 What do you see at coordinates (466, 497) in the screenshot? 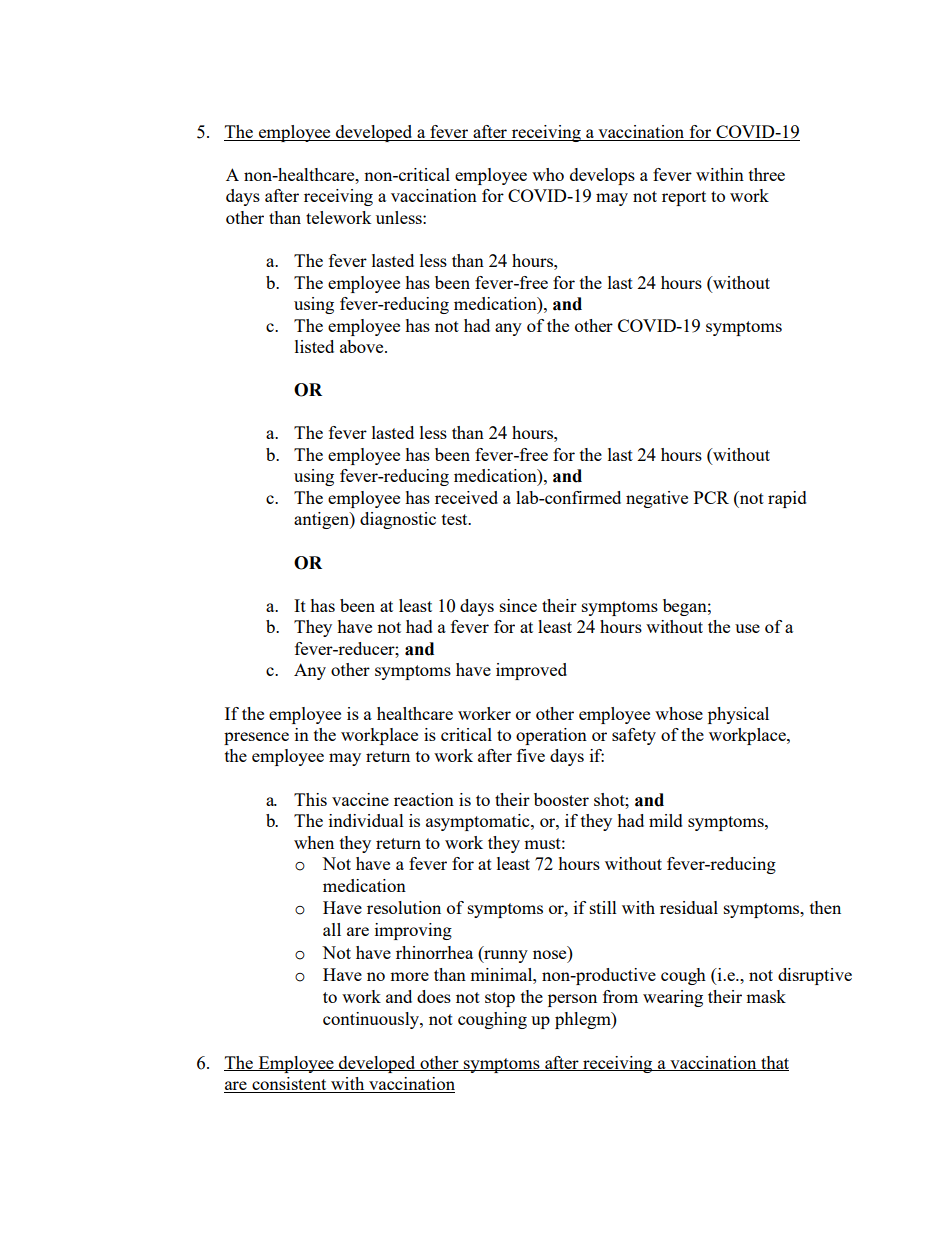
I see `received` at bounding box center [466, 497].
